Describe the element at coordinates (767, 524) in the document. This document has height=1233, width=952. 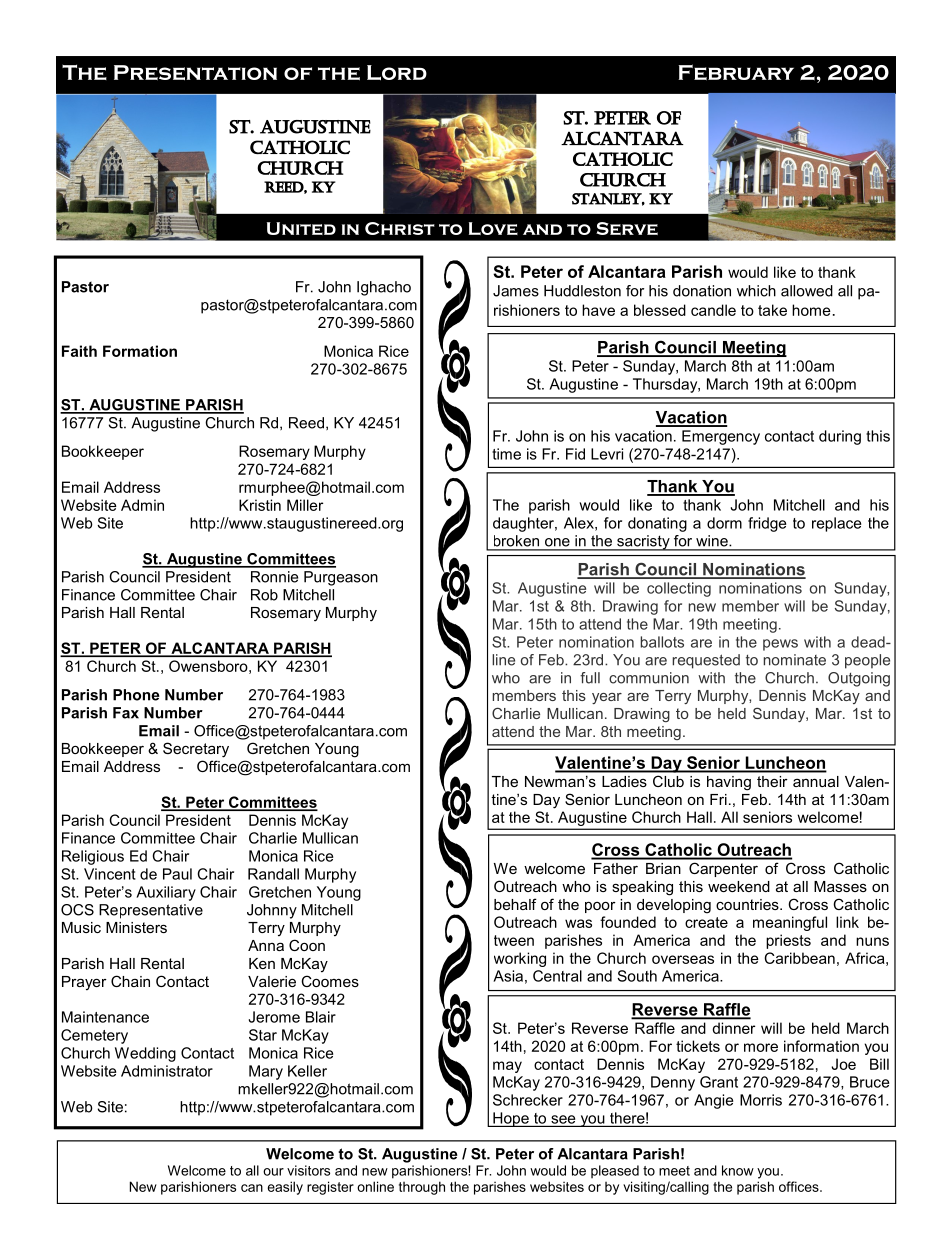
I see `fridge` at that location.
